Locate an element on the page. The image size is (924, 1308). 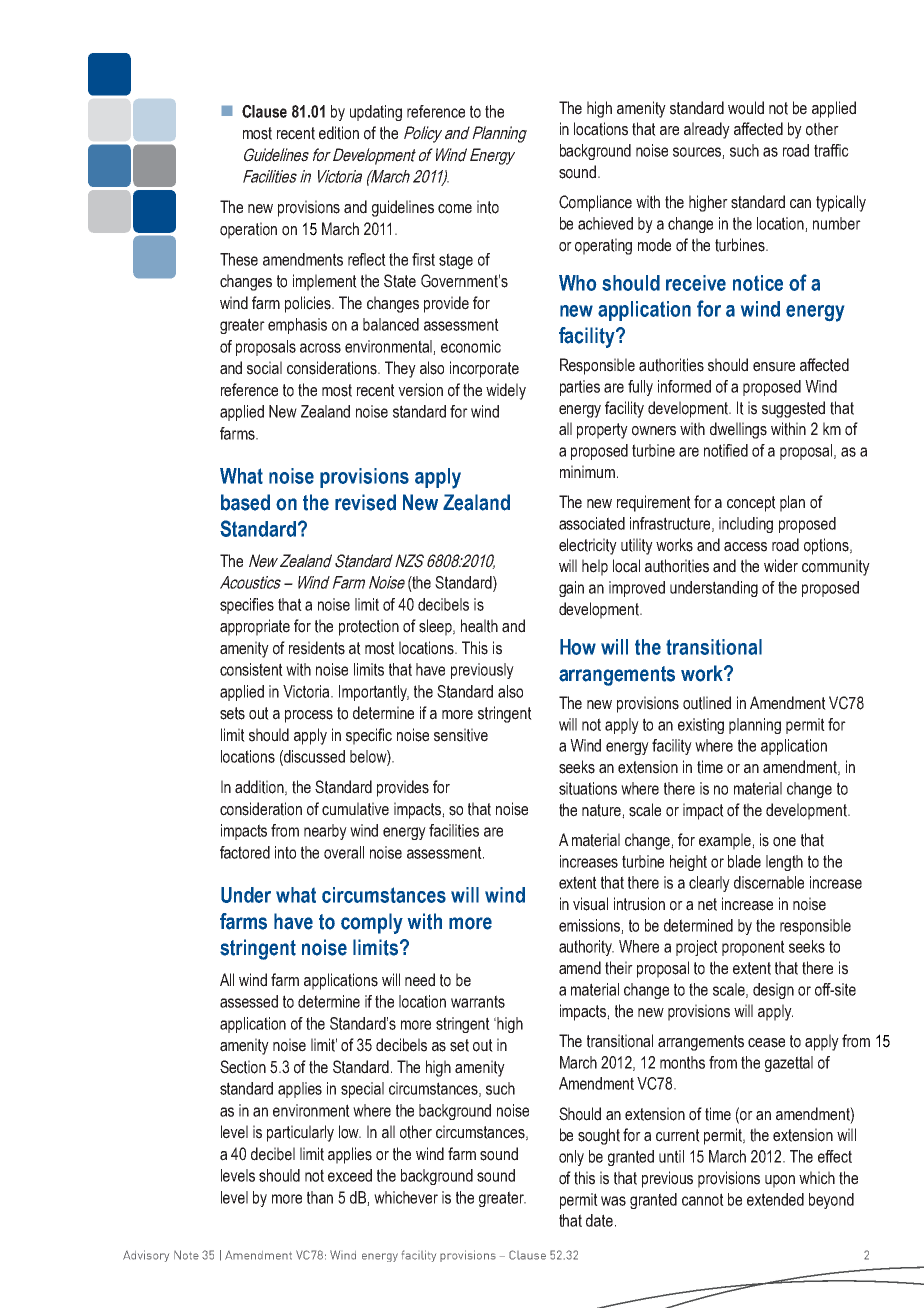
outlined is located at coordinates (707, 703).
